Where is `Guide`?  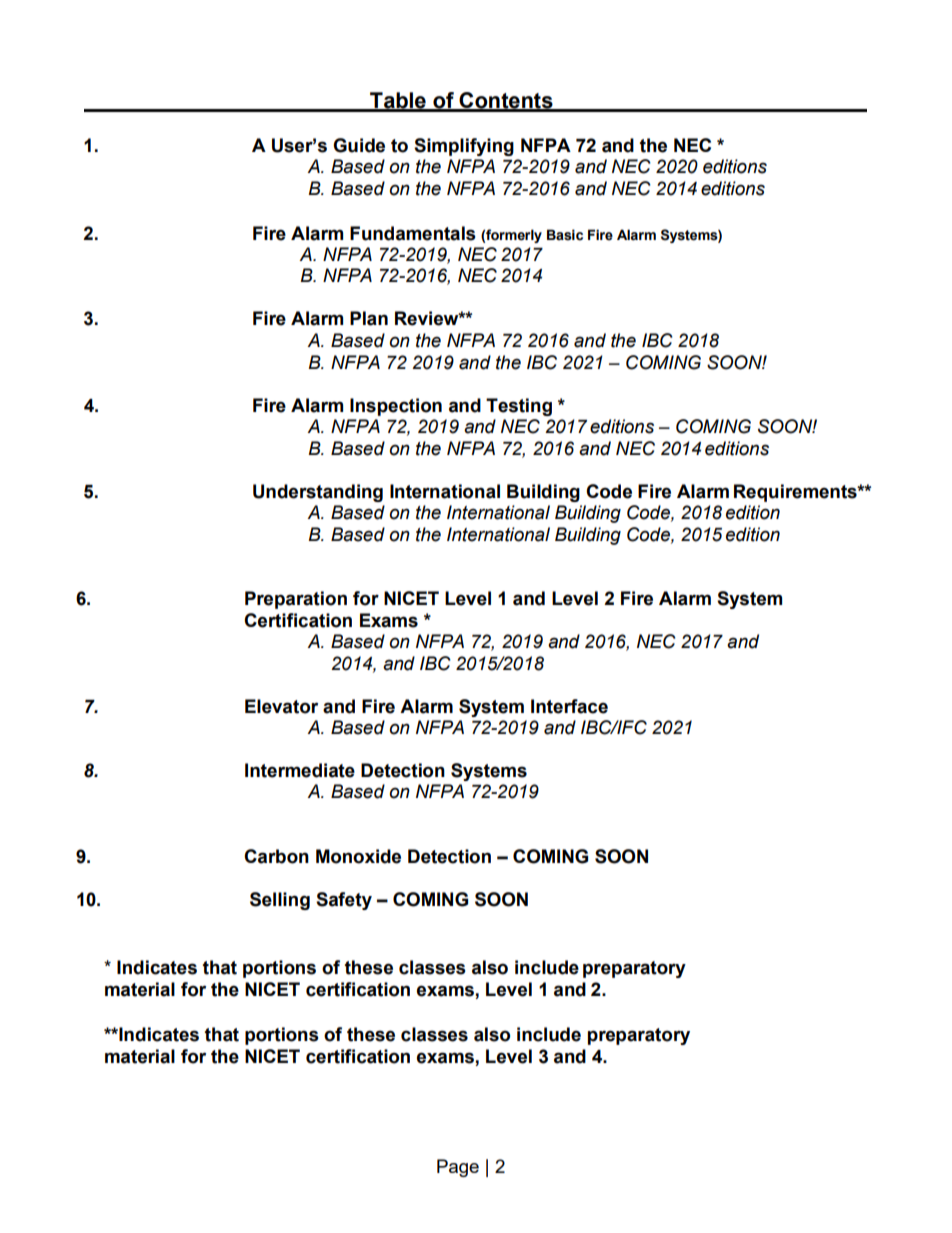 Guide is located at coordinates (359, 145).
